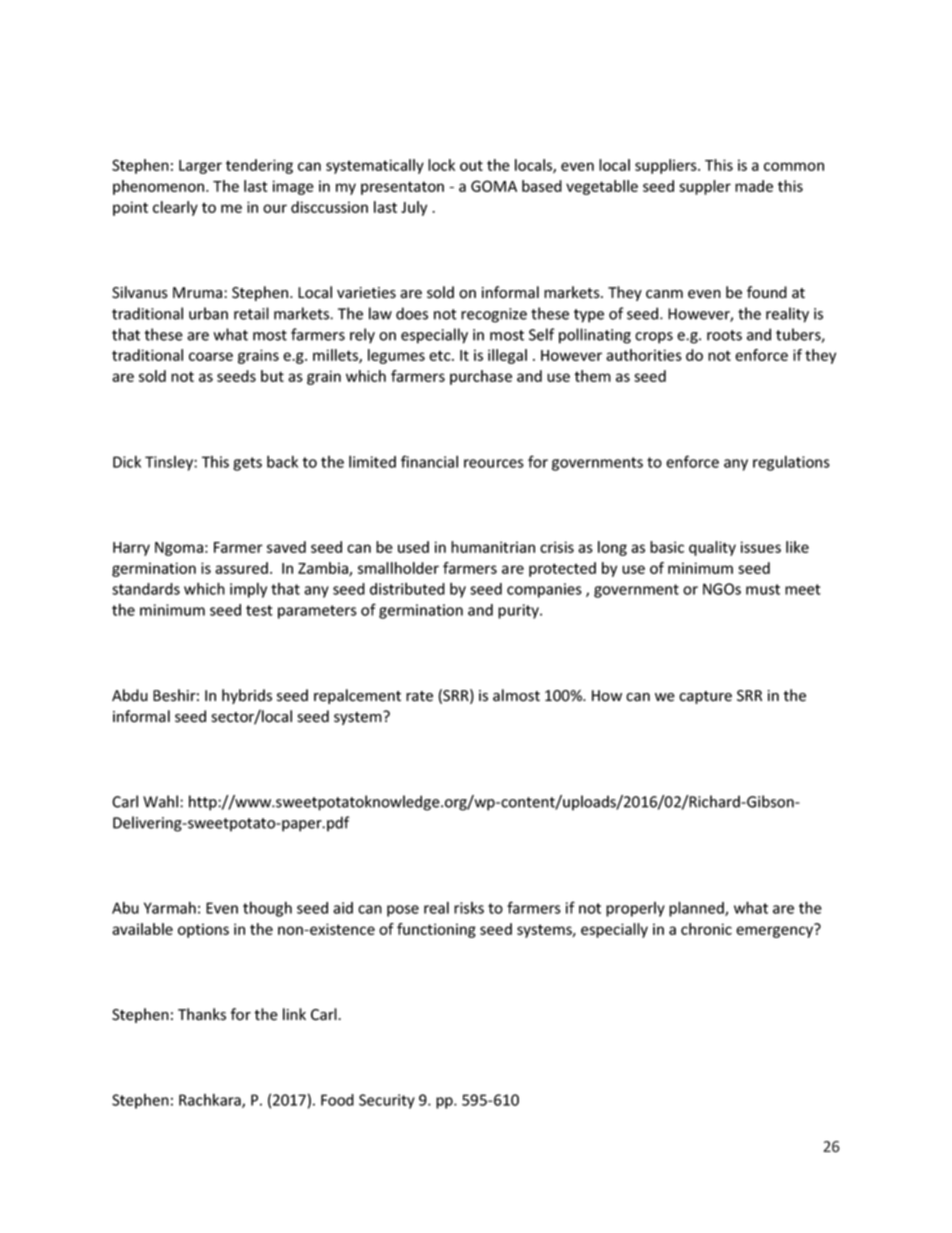 The height and width of the screenshot is (1233, 952). What do you see at coordinates (202, 1014) in the screenshot?
I see `Thanks` at bounding box center [202, 1014].
